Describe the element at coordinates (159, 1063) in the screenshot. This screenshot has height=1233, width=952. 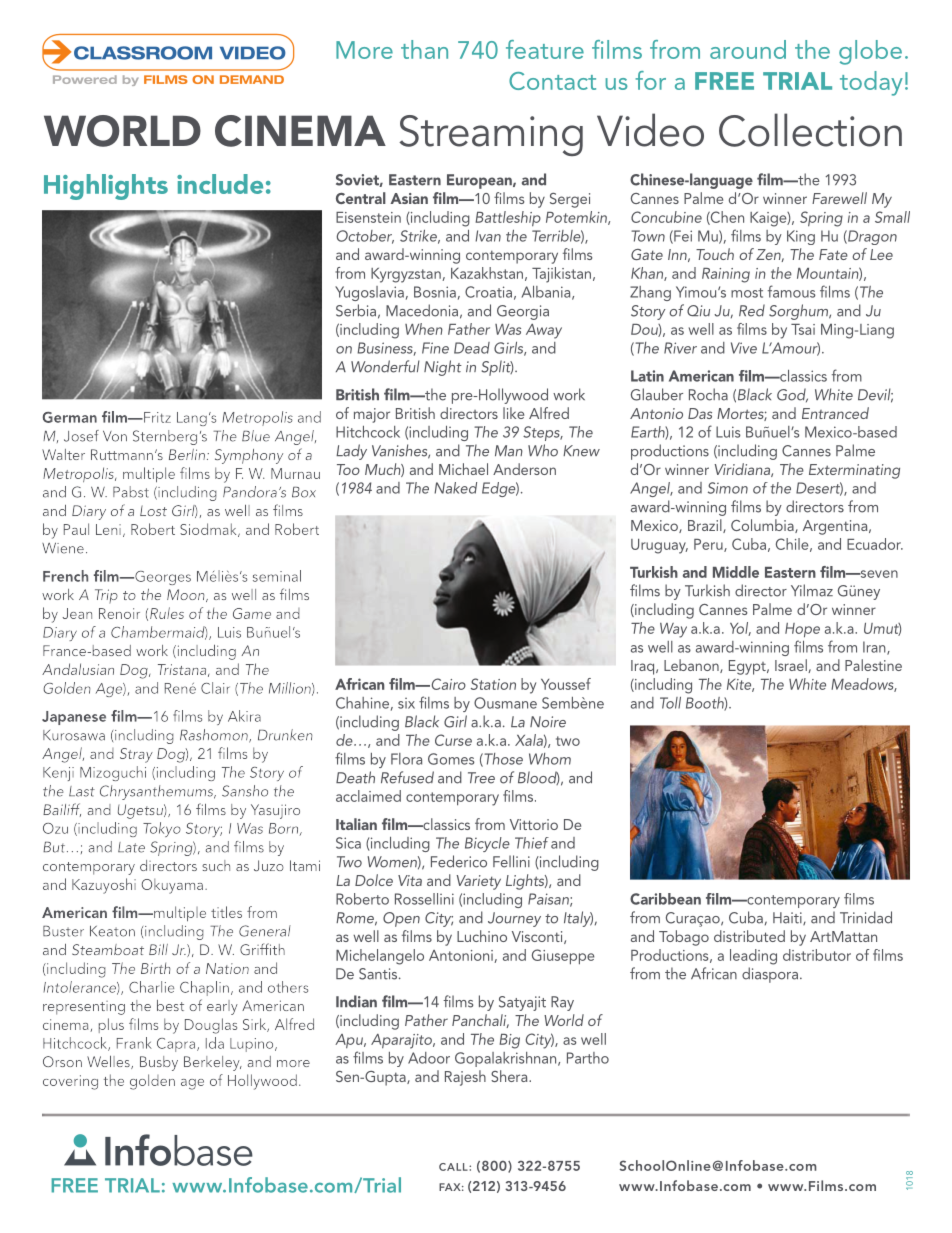
I see `Busby` at that location.
